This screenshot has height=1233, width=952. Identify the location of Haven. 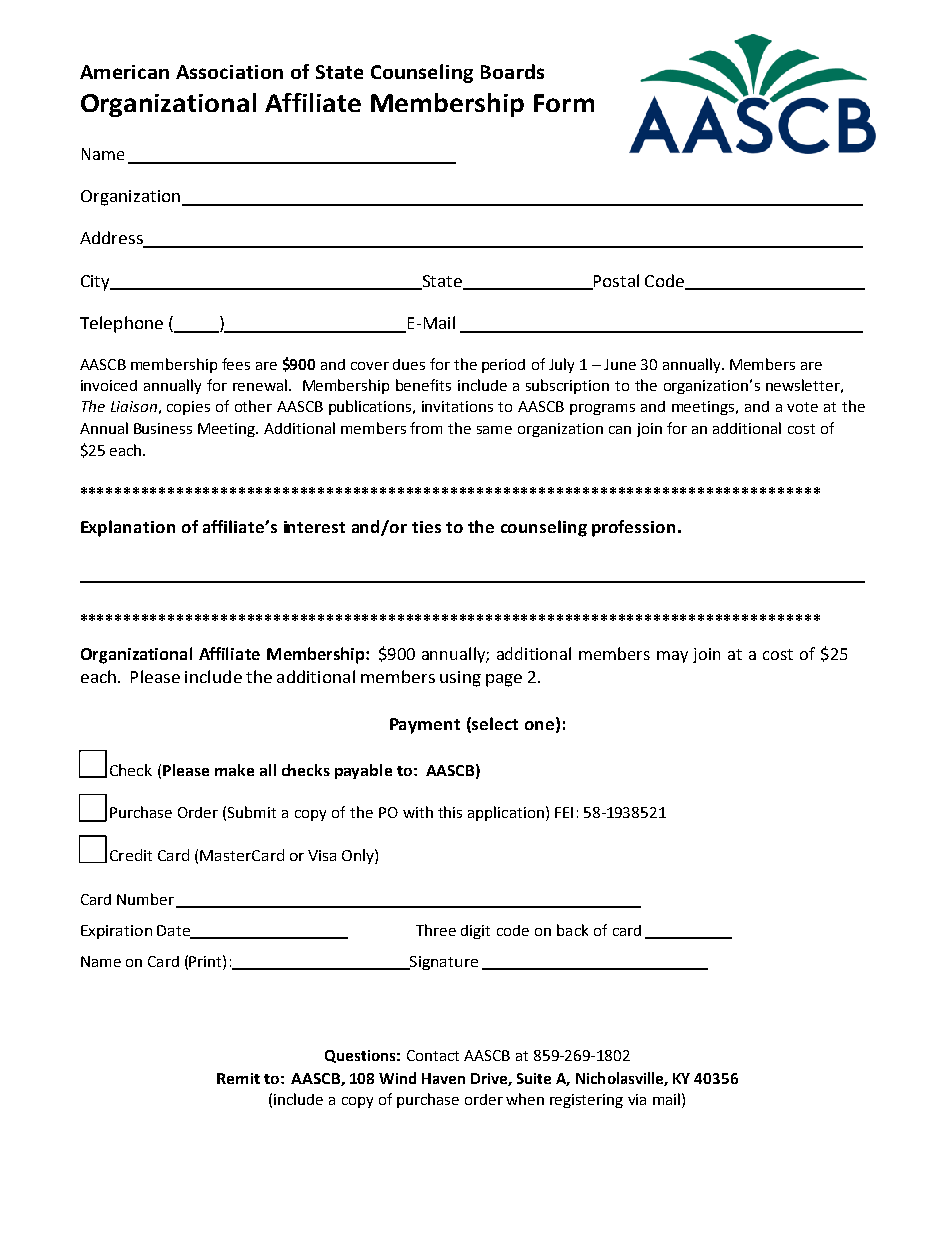
(443, 1078).
